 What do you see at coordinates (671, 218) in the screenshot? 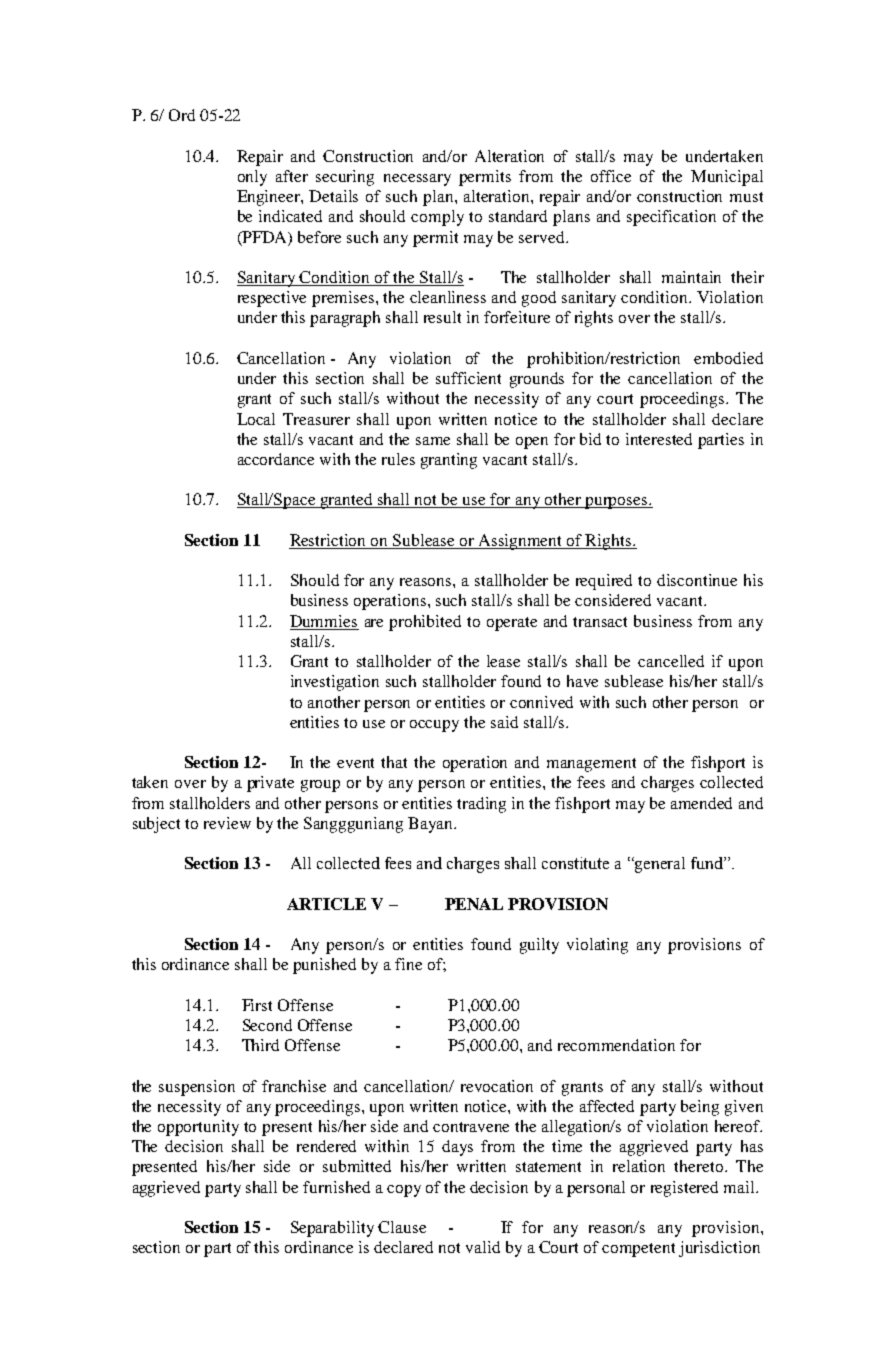
I see `specification` at bounding box center [671, 218].
